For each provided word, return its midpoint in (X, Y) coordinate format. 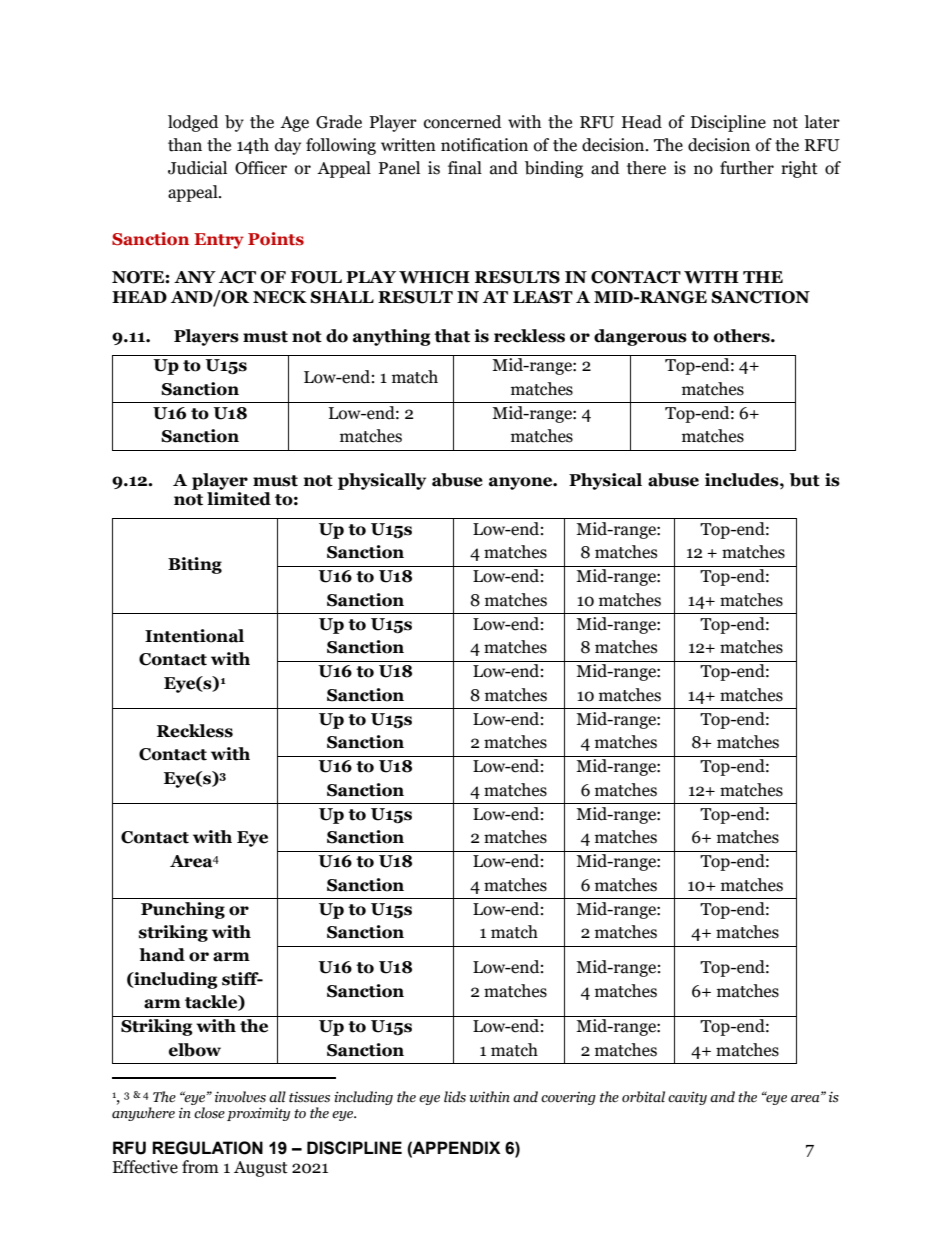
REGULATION (207, 1148)
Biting (195, 565)
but (805, 480)
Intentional (194, 636)
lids (455, 1097)
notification (484, 145)
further (747, 168)
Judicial (197, 168)
